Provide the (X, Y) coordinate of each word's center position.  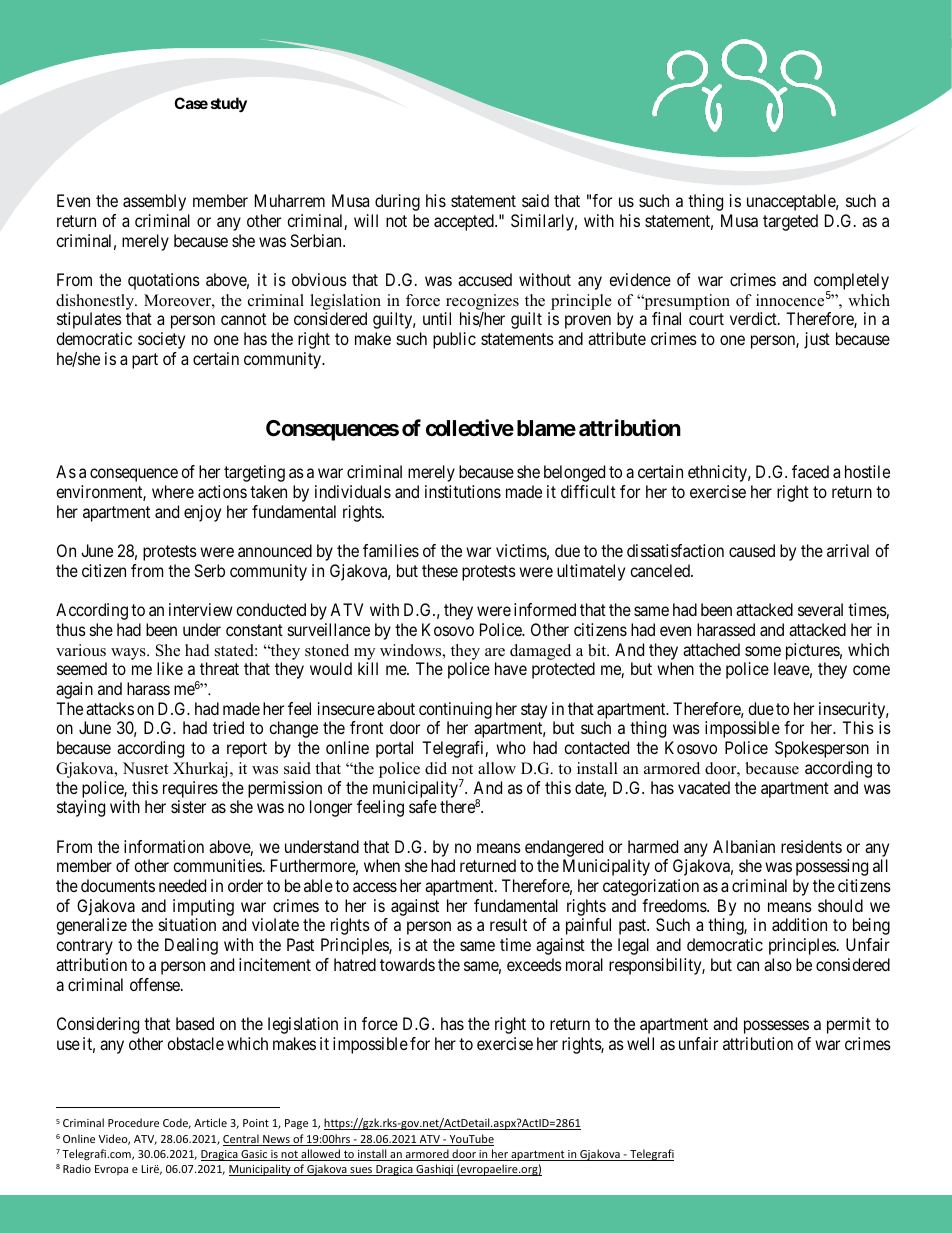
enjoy (202, 513)
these (440, 570)
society (161, 340)
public (454, 340)
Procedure (133, 1122)
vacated (704, 787)
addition (799, 924)
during (397, 202)
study (229, 104)
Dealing (191, 946)
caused (752, 550)
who (511, 747)
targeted (790, 222)
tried (228, 727)
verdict (754, 318)
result (508, 924)
